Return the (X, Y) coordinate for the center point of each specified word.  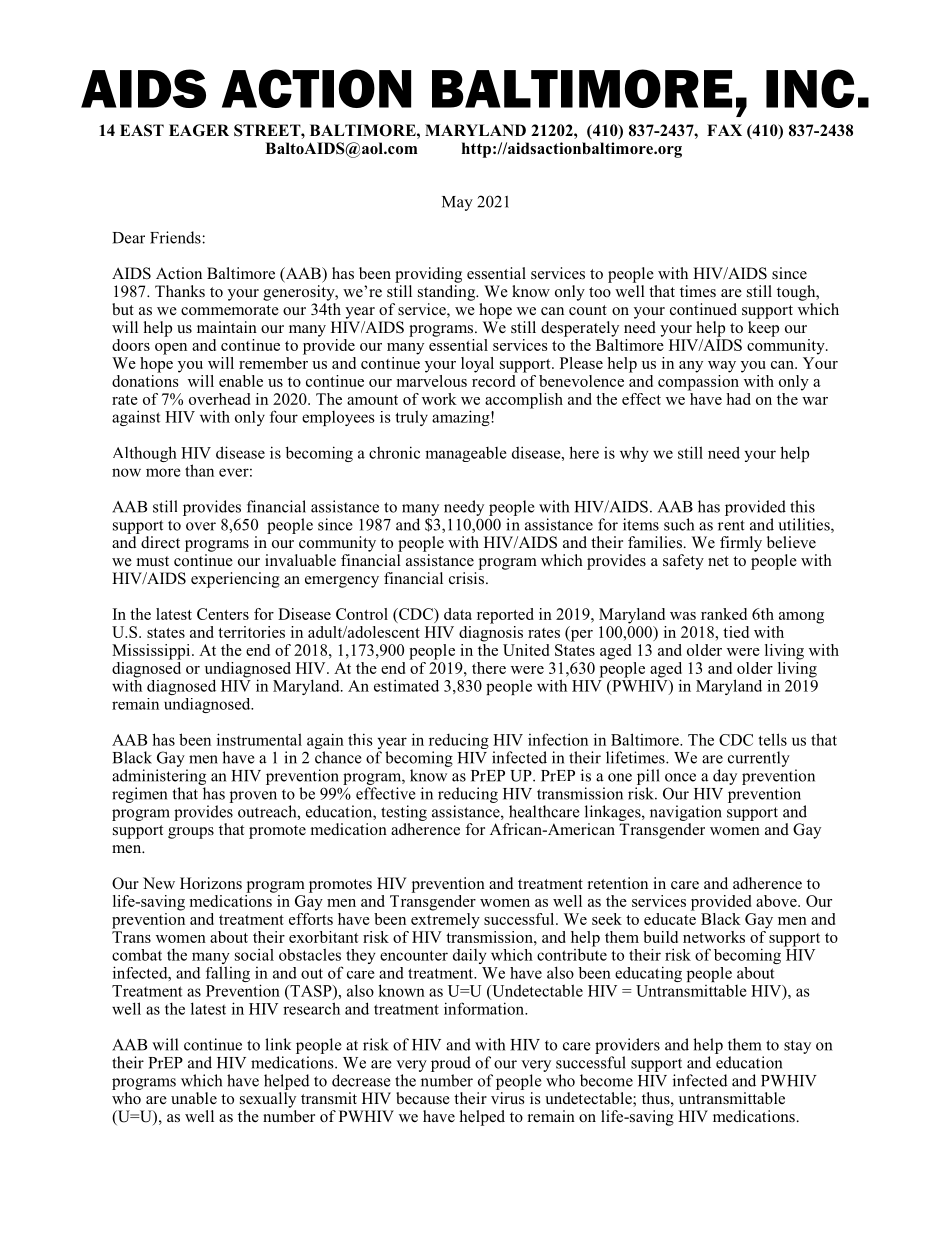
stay (797, 1047)
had (738, 399)
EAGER (199, 130)
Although (145, 454)
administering (159, 777)
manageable (466, 454)
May (457, 203)
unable (194, 1098)
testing (404, 813)
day (725, 777)
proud (451, 1064)
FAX (724, 130)
